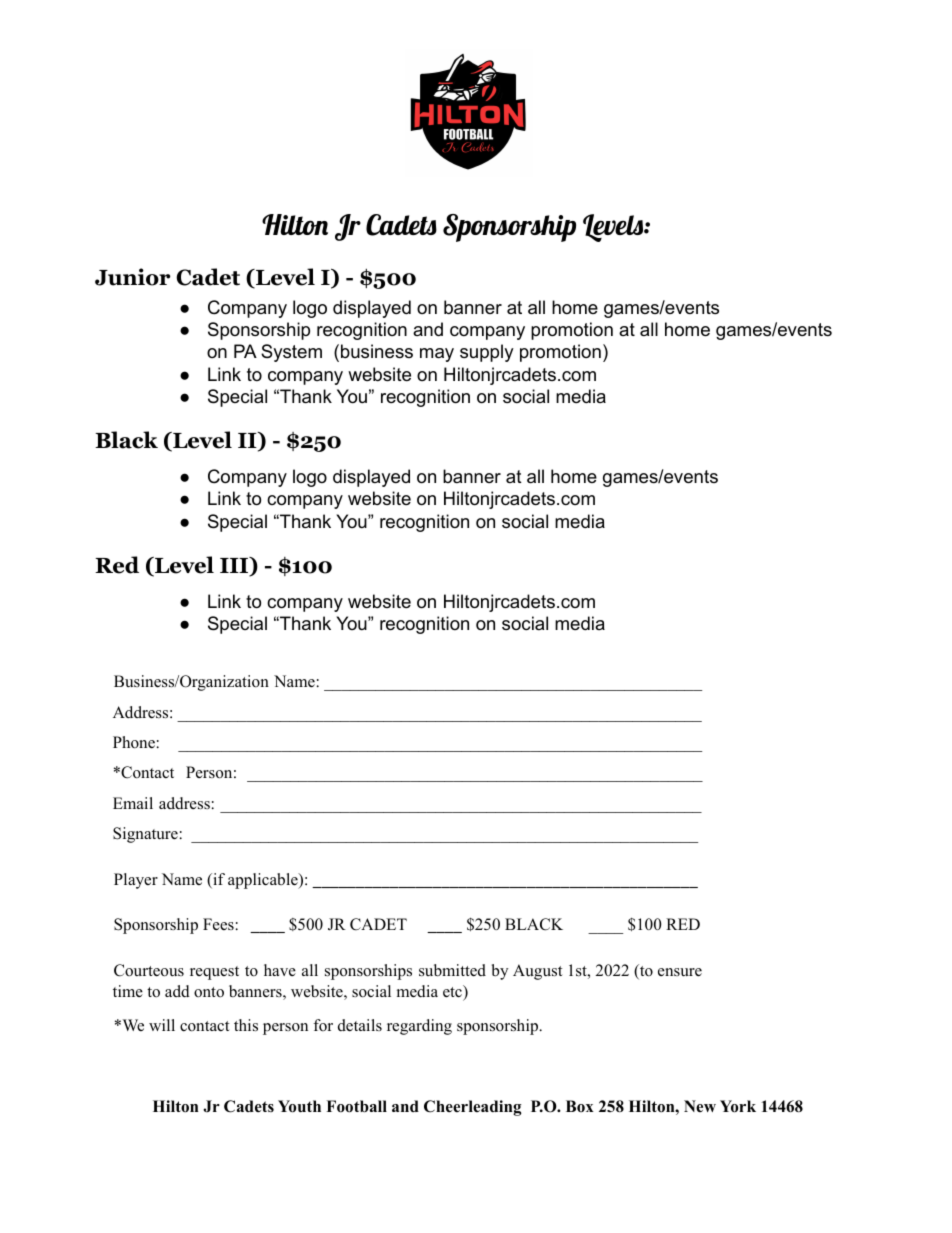 The image size is (952, 1233). Describe the element at coordinates (487, 353) in the screenshot. I see `supply` at that location.
